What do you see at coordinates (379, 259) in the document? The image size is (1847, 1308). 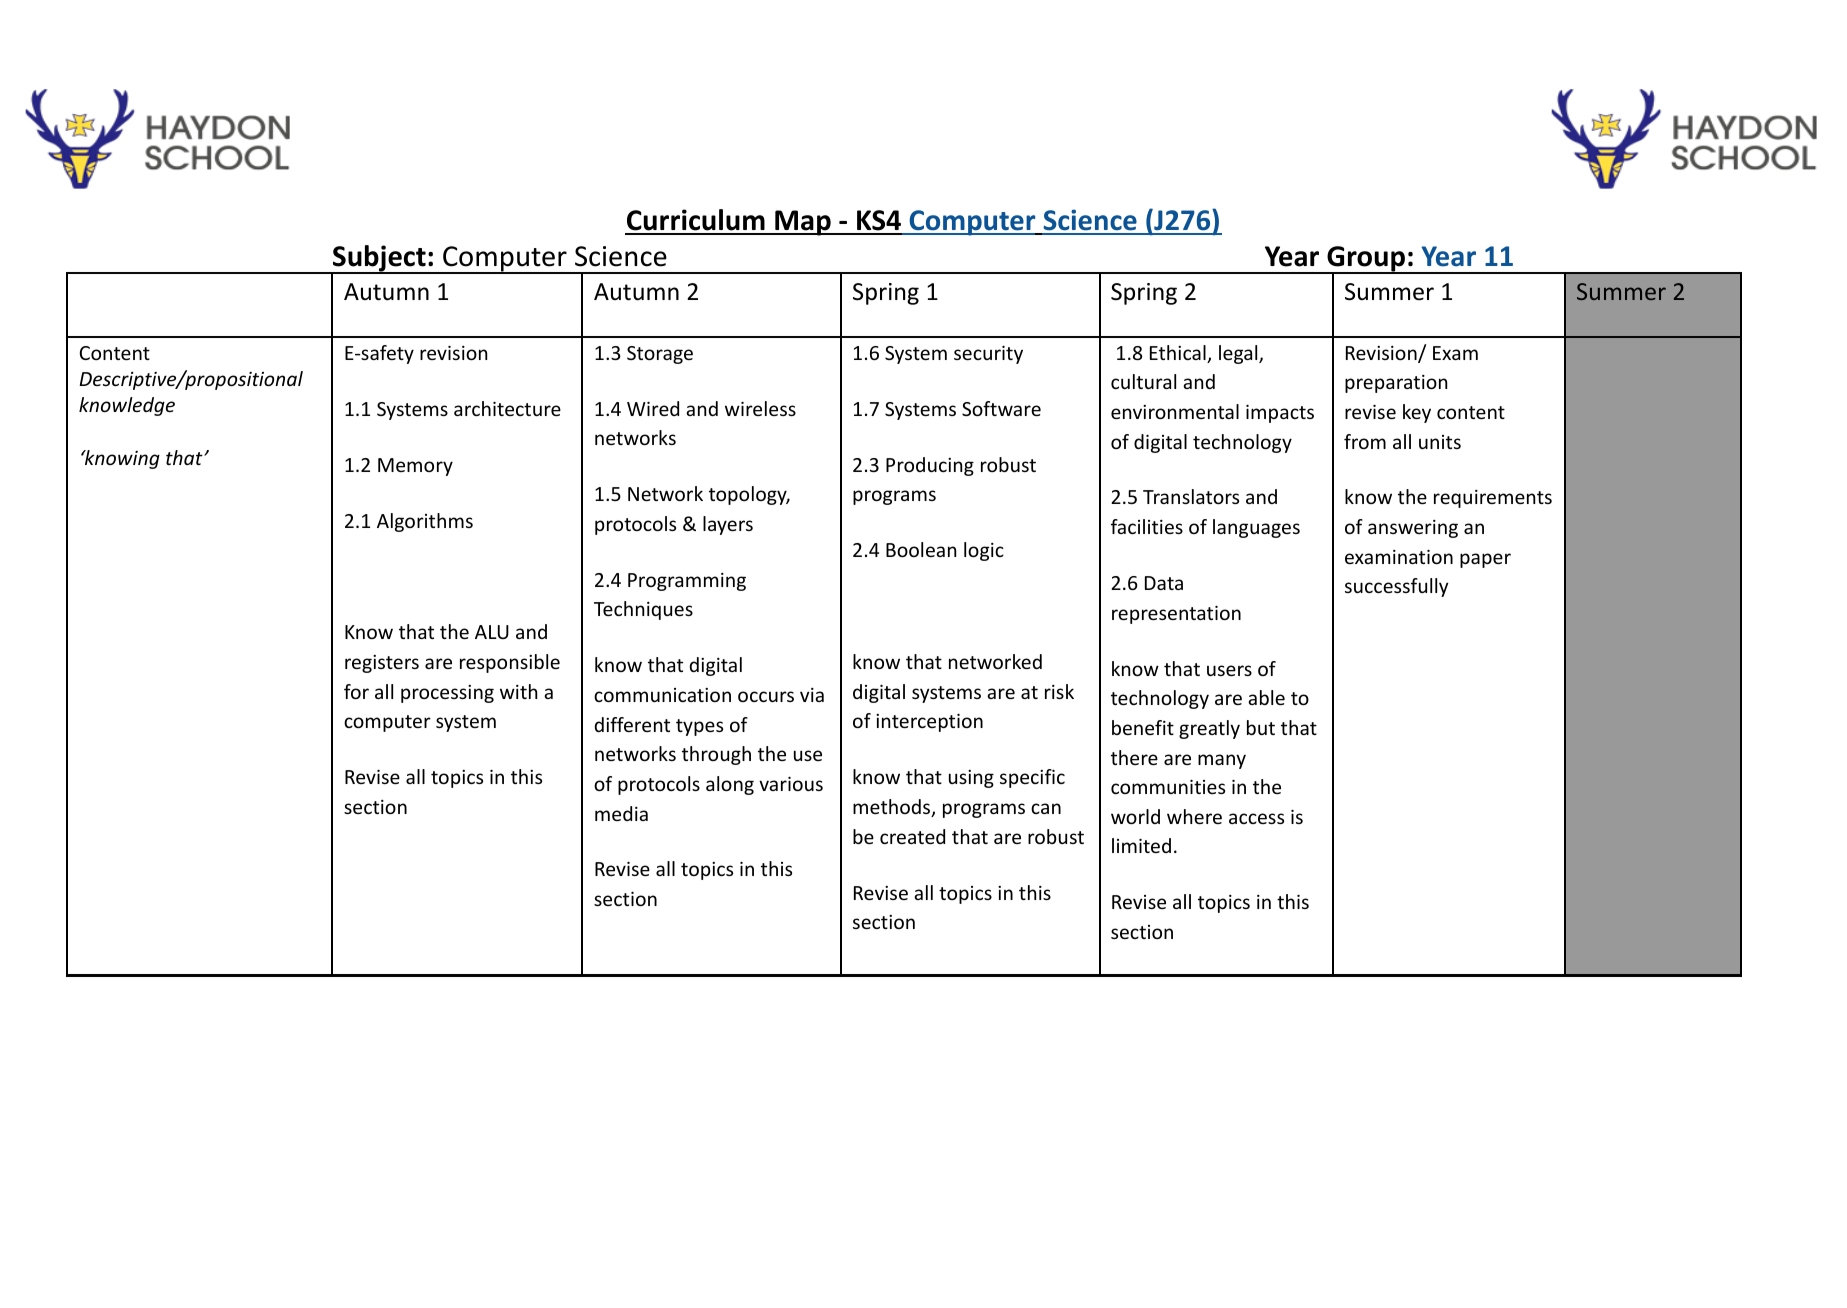 I see `Subject` at bounding box center [379, 259].
